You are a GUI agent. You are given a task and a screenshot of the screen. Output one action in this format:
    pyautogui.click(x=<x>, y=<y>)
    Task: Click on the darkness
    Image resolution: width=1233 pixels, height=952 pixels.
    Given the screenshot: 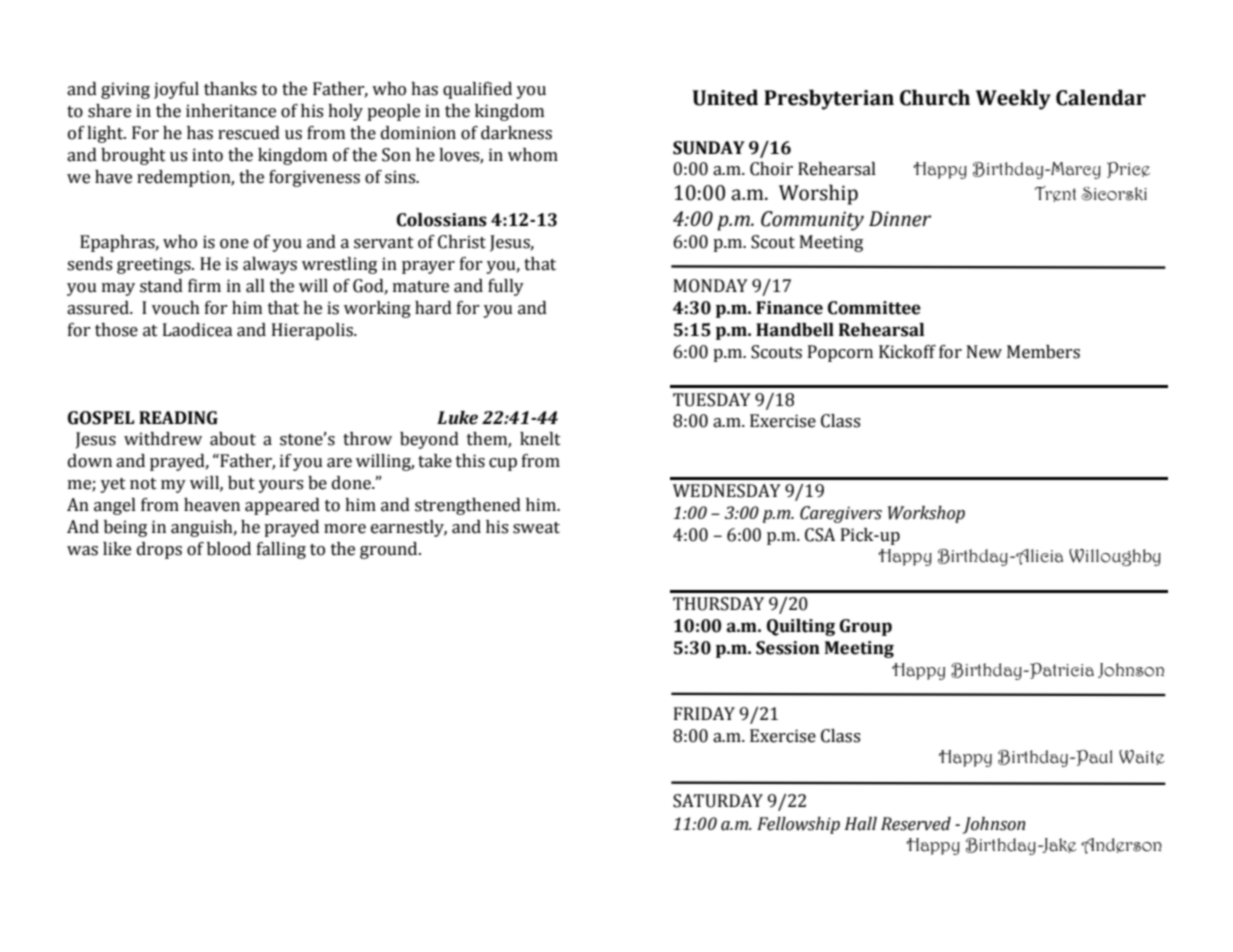 What is the action you would take?
    pyautogui.click(x=516, y=133)
